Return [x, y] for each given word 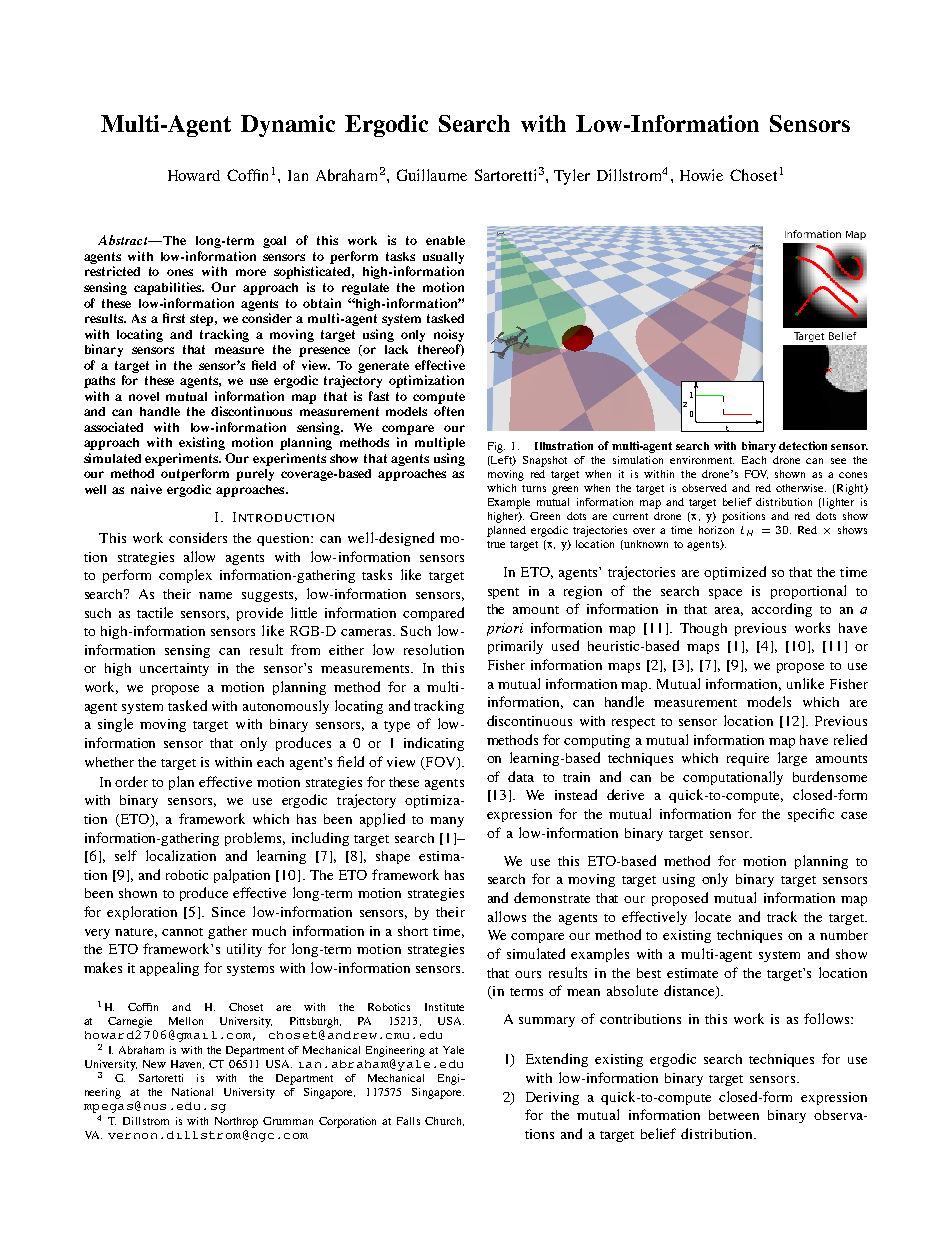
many [447, 822]
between [734, 1115]
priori [505, 629]
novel [144, 396]
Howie [701, 175]
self [126, 855]
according [782, 610]
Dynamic [288, 126]
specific [811, 815]
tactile [155, 612]
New [154, 1064]
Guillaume [432, 175]
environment [702, 460]
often [449, 411]
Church [444, 1121]
